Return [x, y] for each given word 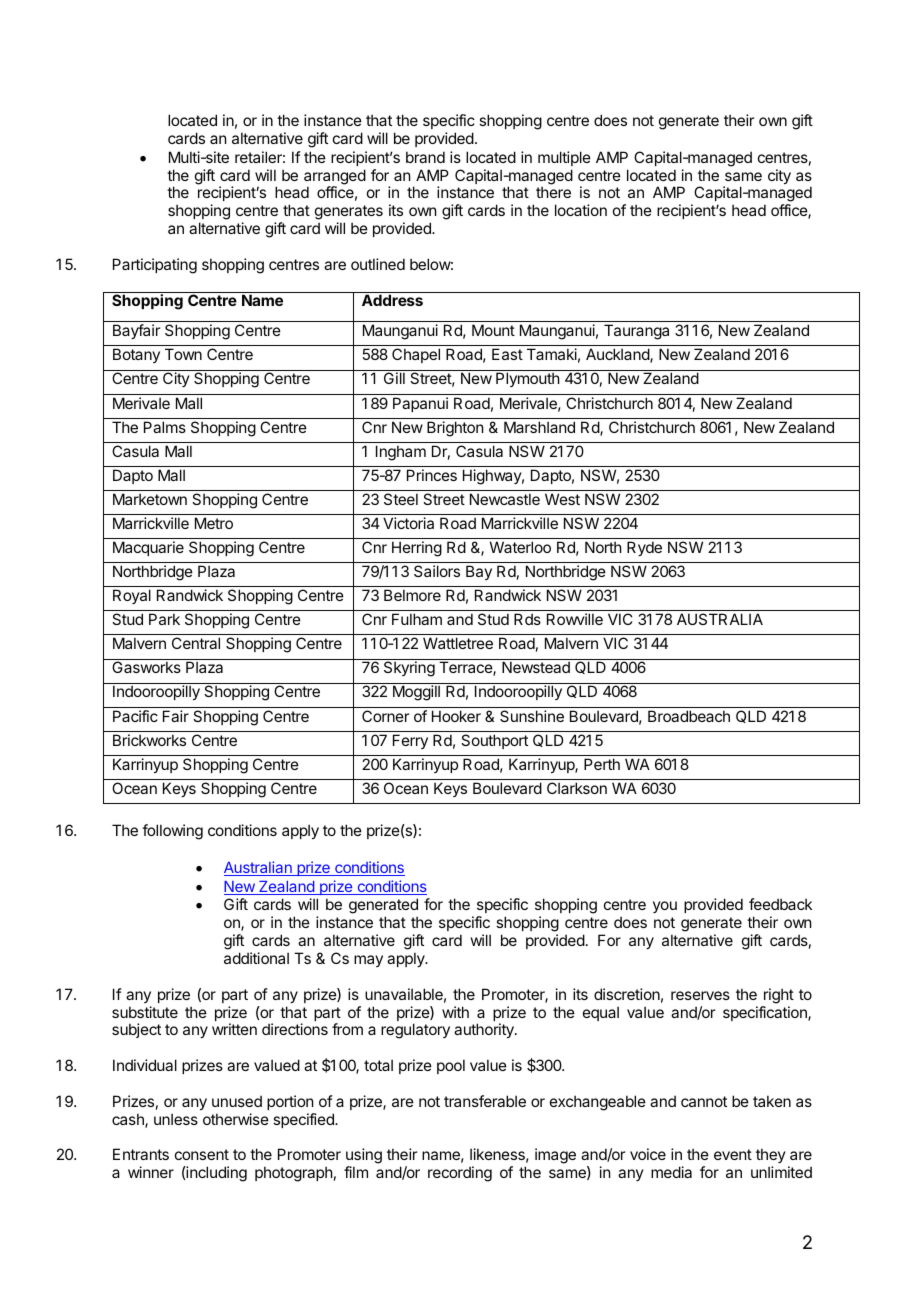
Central [196, 643]
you [665, 907]
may [368, 961]
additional [256, 958]
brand [425, 157]
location [581, 210]
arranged [335, 178]
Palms [165, 427]
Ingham [401, 453]
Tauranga [636, 332]
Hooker [456, 716]
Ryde [644, 548]
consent [202, 1154]
